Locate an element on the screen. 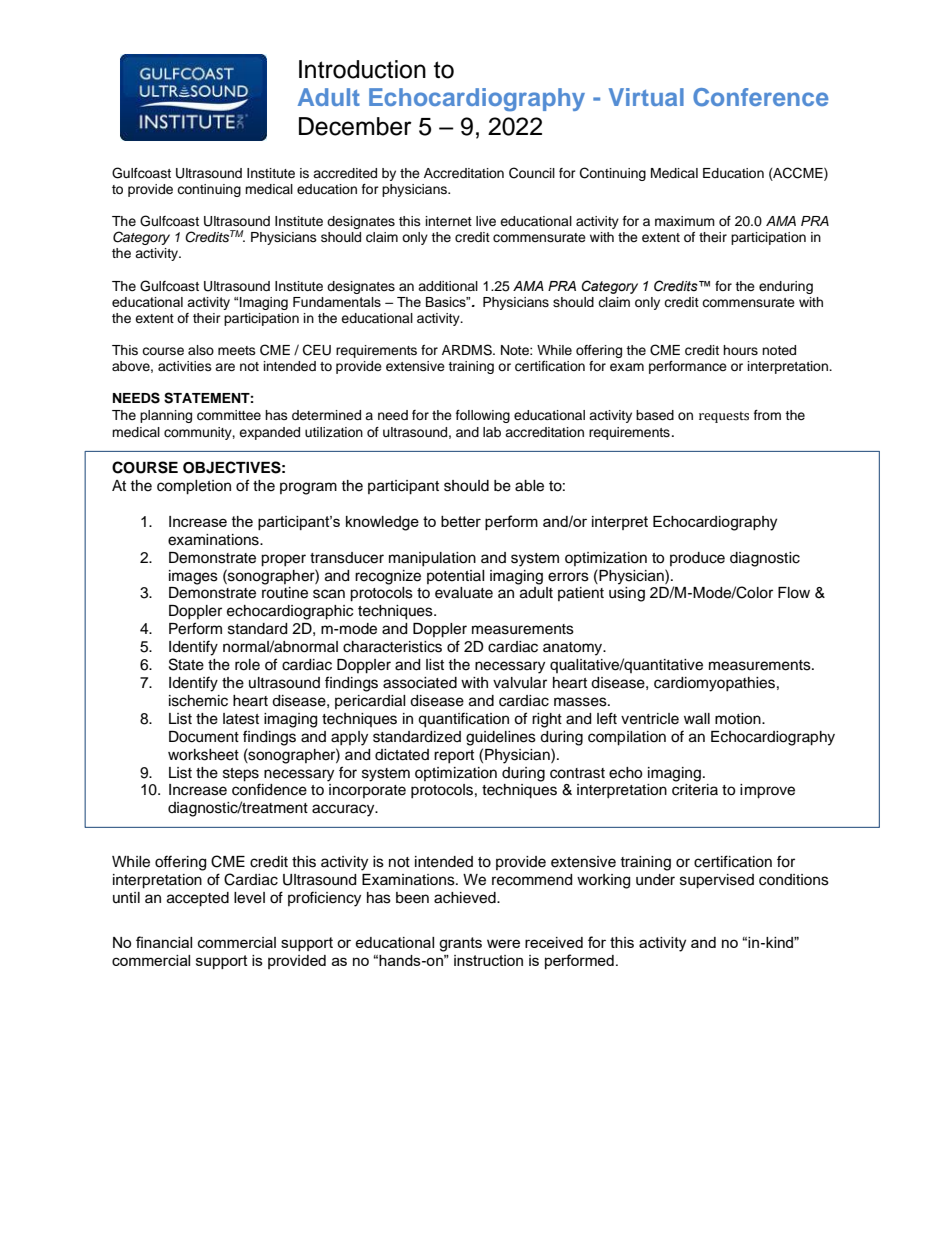  Document is located at coordinates (204, 737).
